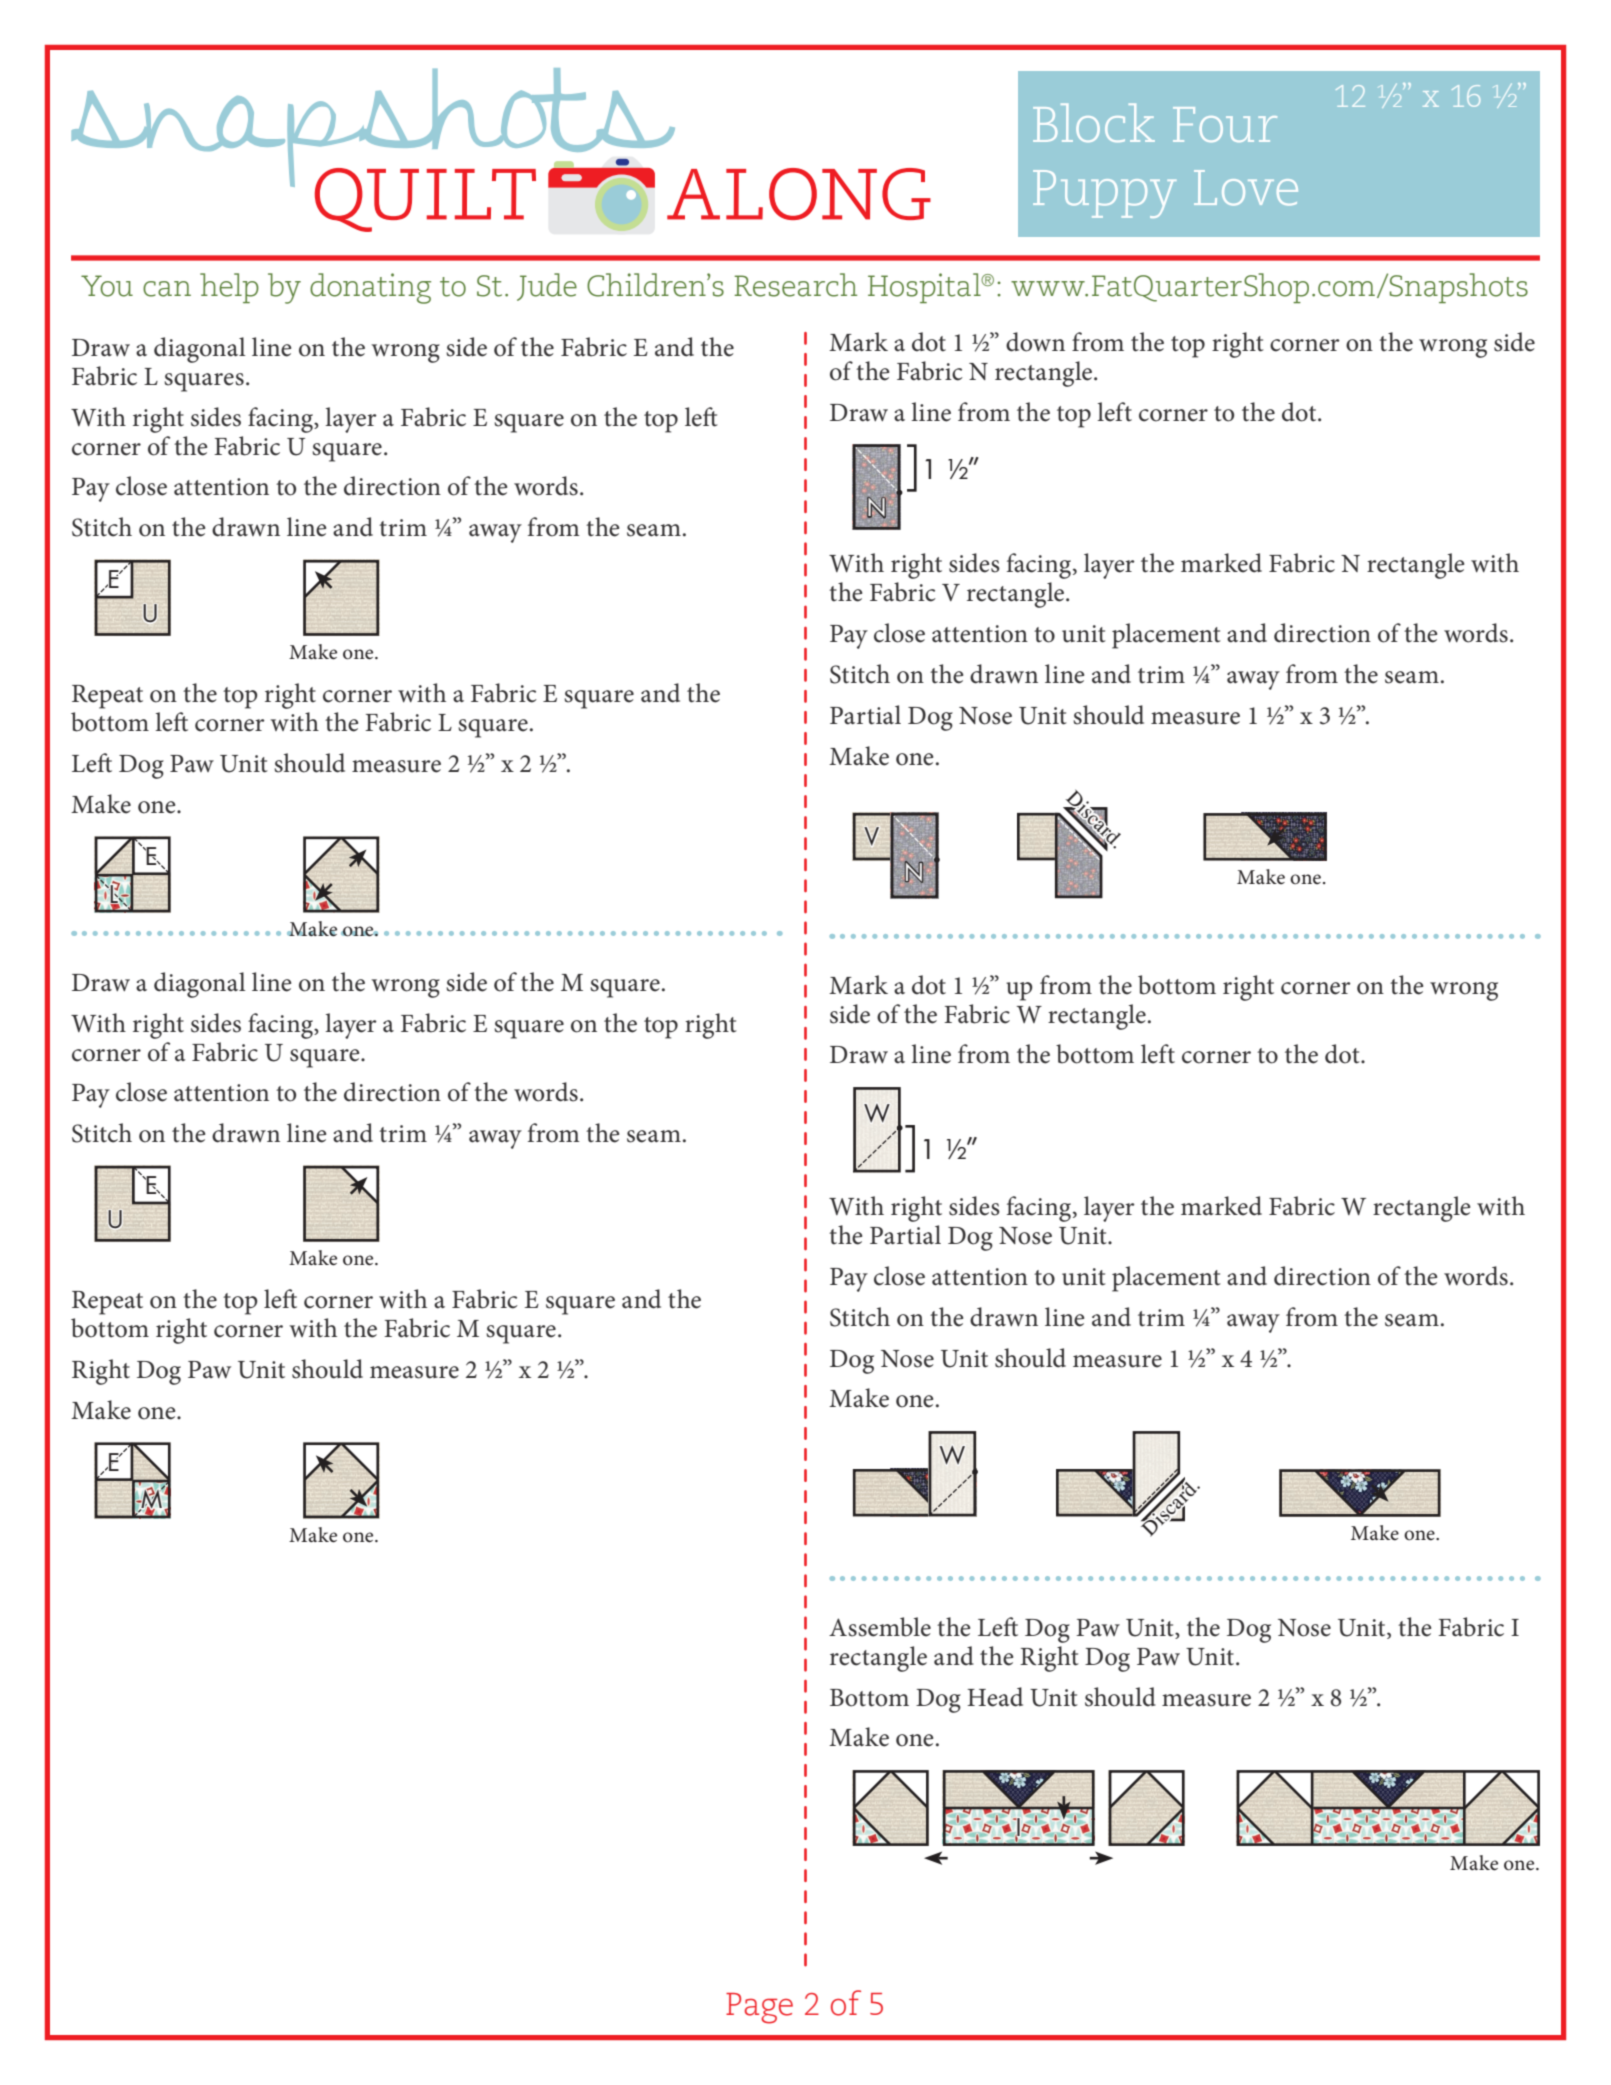 The width and height of the image is (1611, 2085). What do you see at coordinates (799, 194) in the image?
I see `along` at bounding box center [799, 194].
